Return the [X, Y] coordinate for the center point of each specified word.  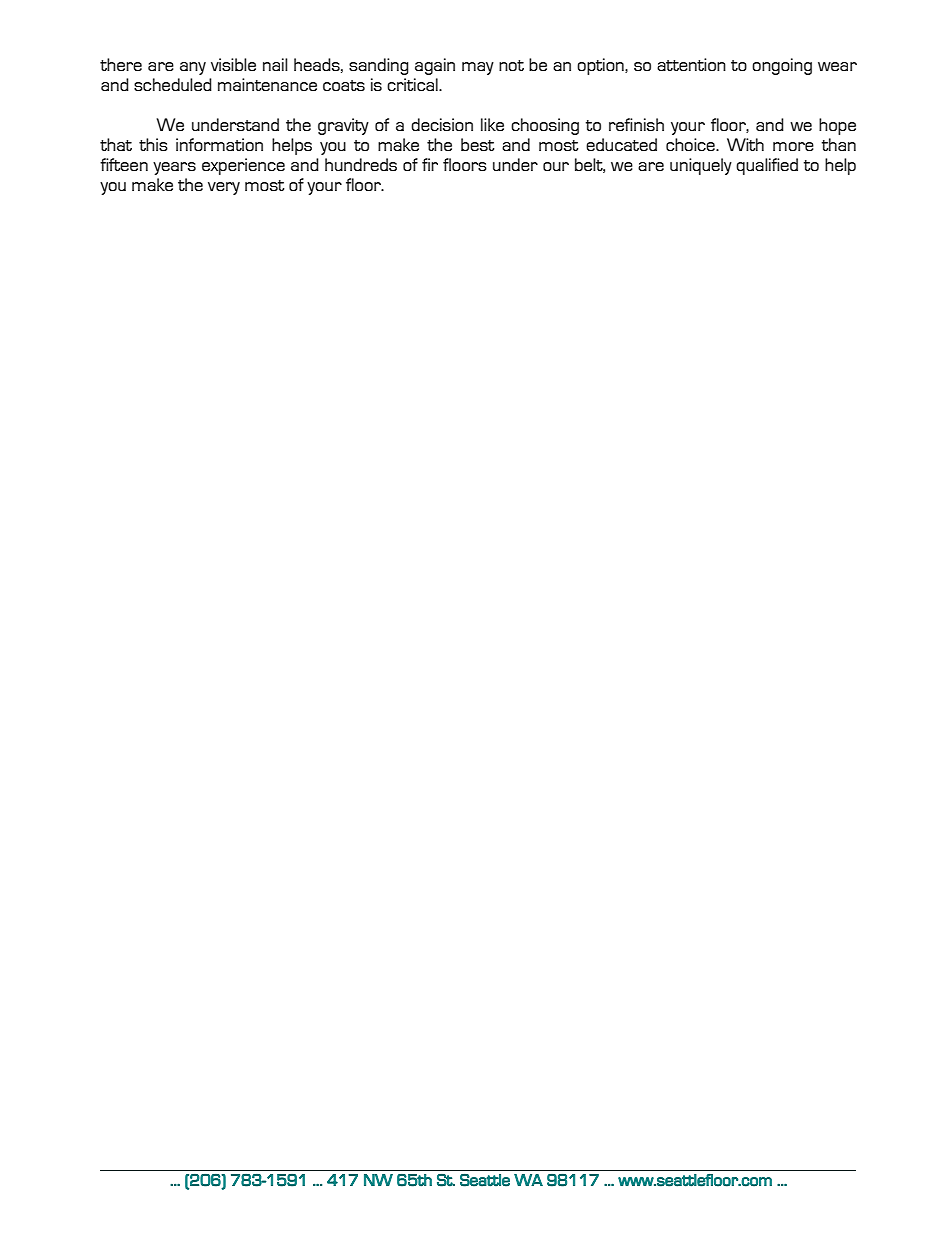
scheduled [173, 84]
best [477, 144]
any [193, 68]
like [492, 124]
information [219, 144]
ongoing [782, 66]
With [745, 144]
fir [430, 164]
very [224, 188]
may [478, 68]
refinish [636, 124]
